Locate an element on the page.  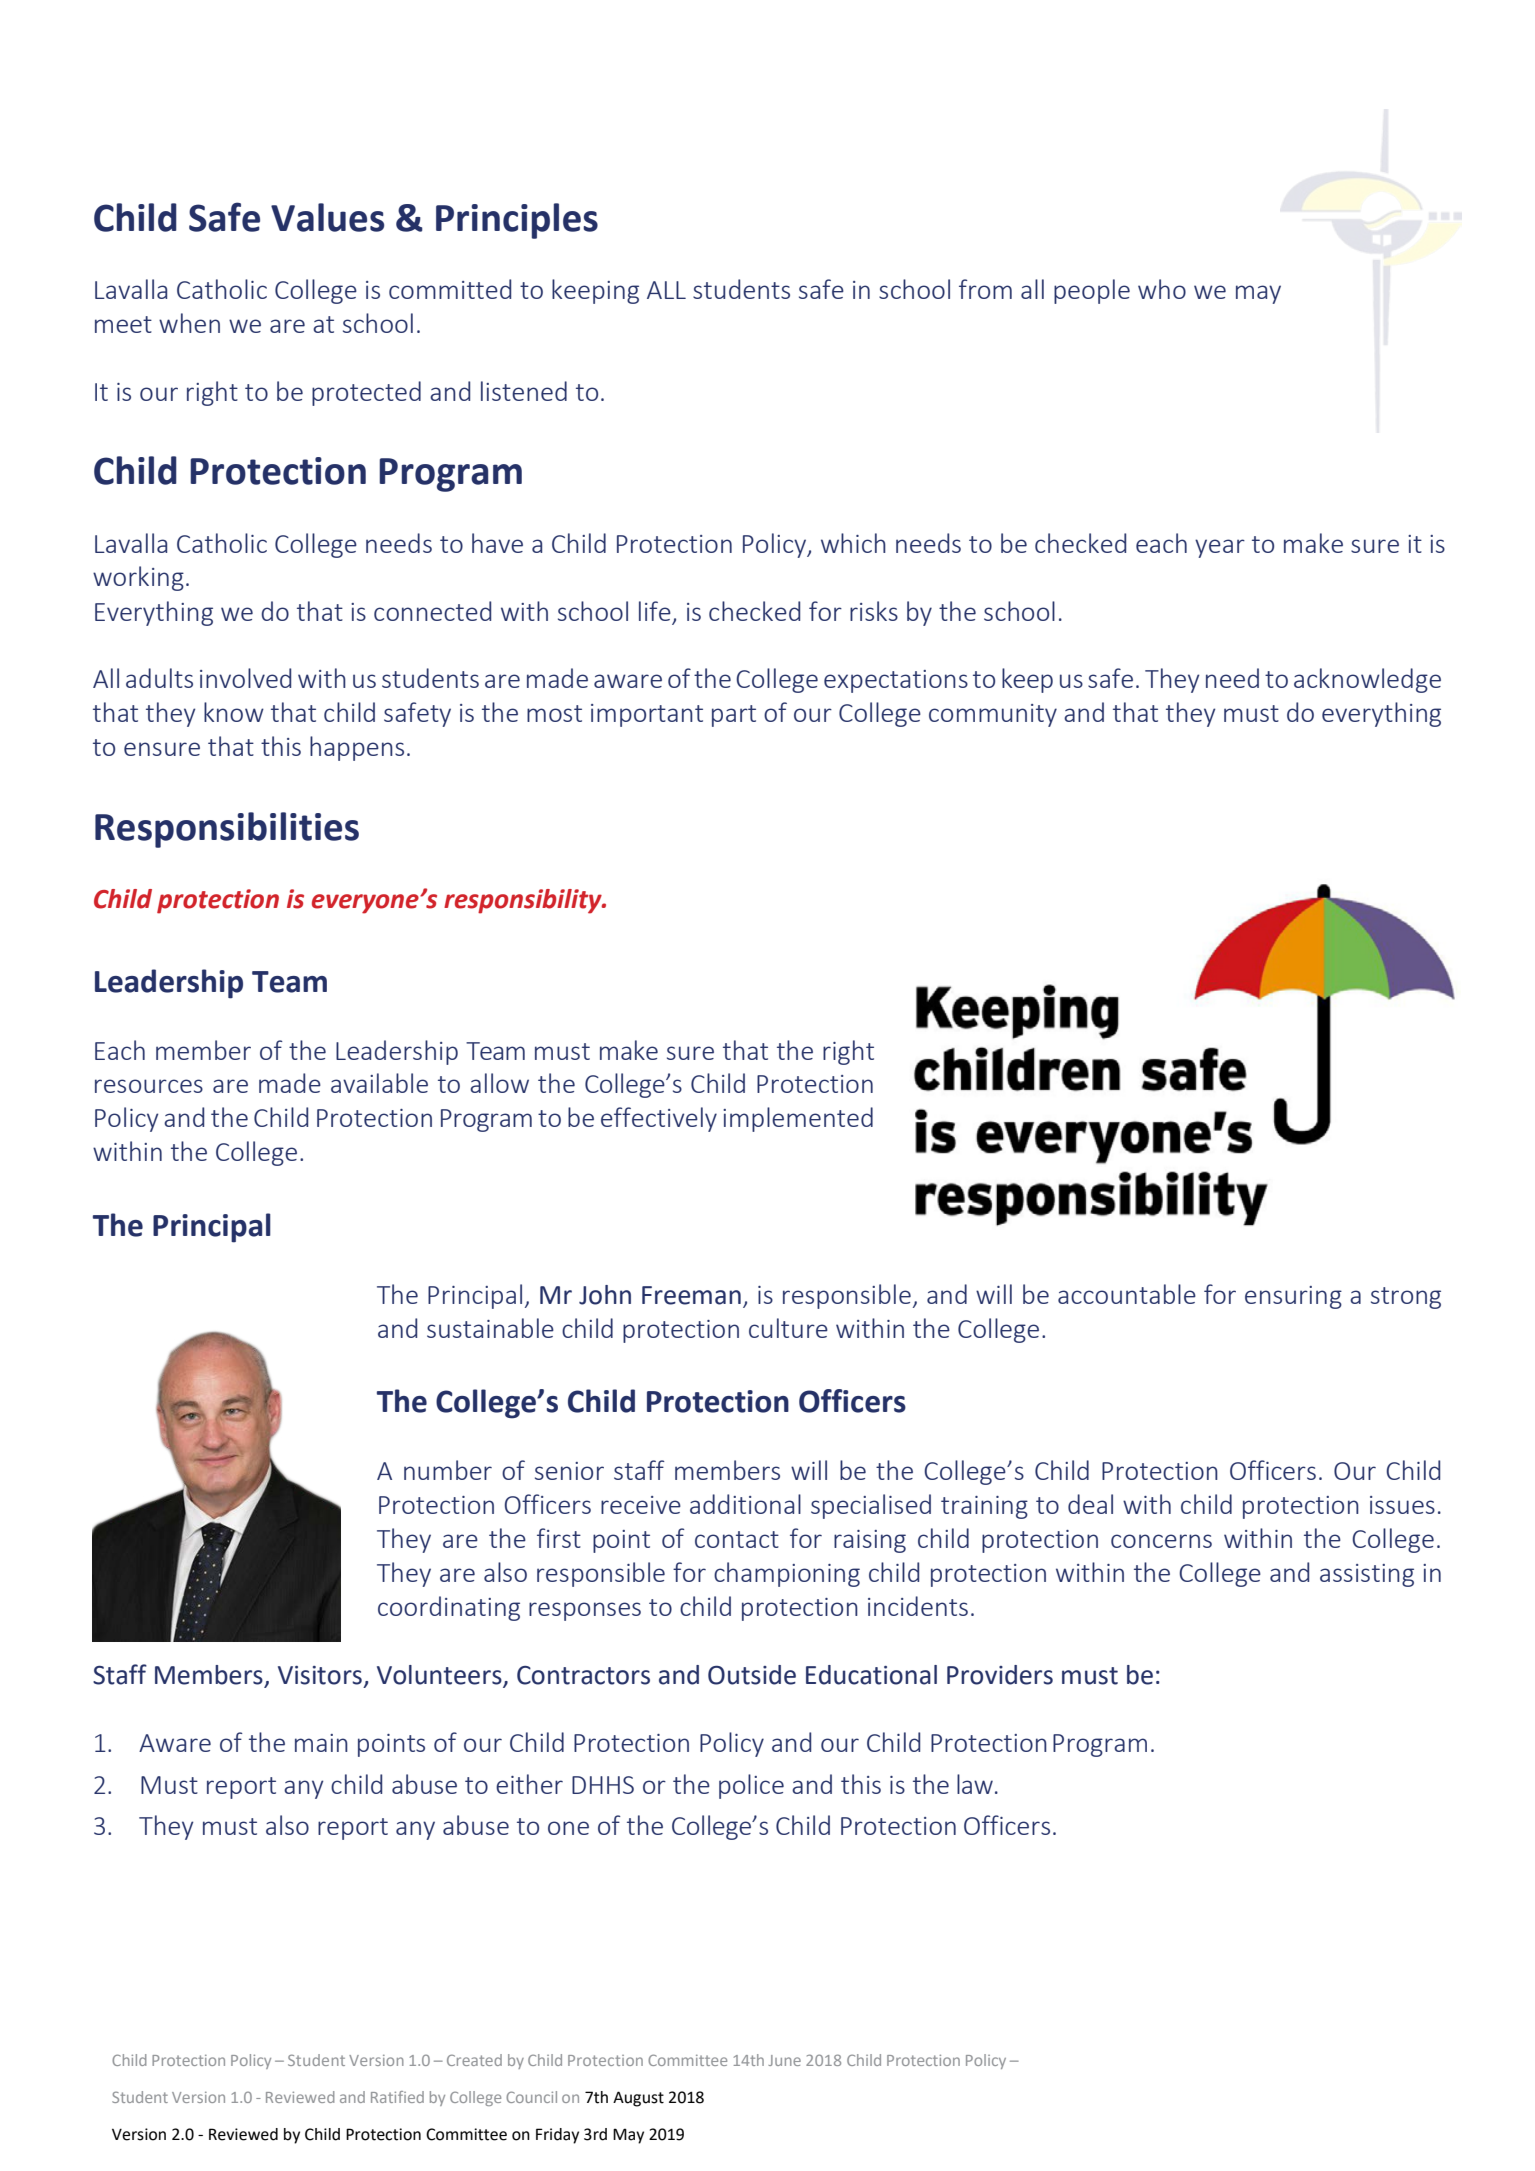
implemented is located at coordinates (798, 1119).
